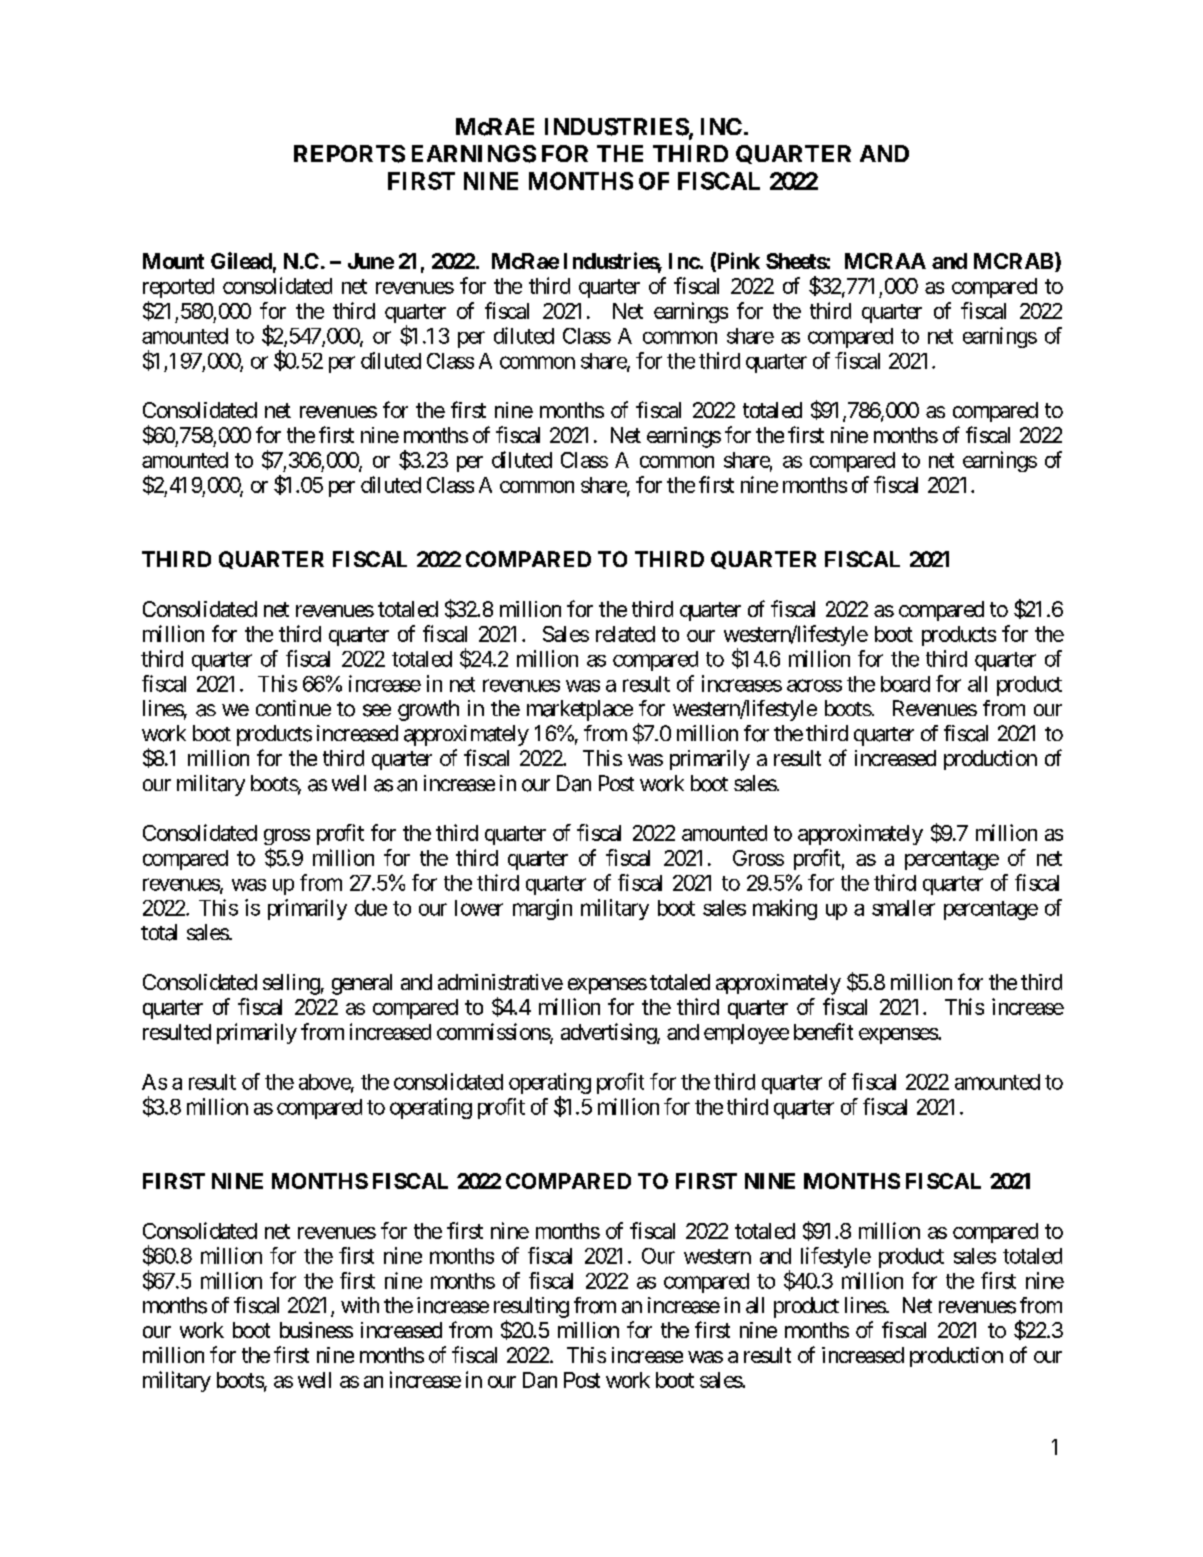  I want to click on growth, so click(428, 710).
